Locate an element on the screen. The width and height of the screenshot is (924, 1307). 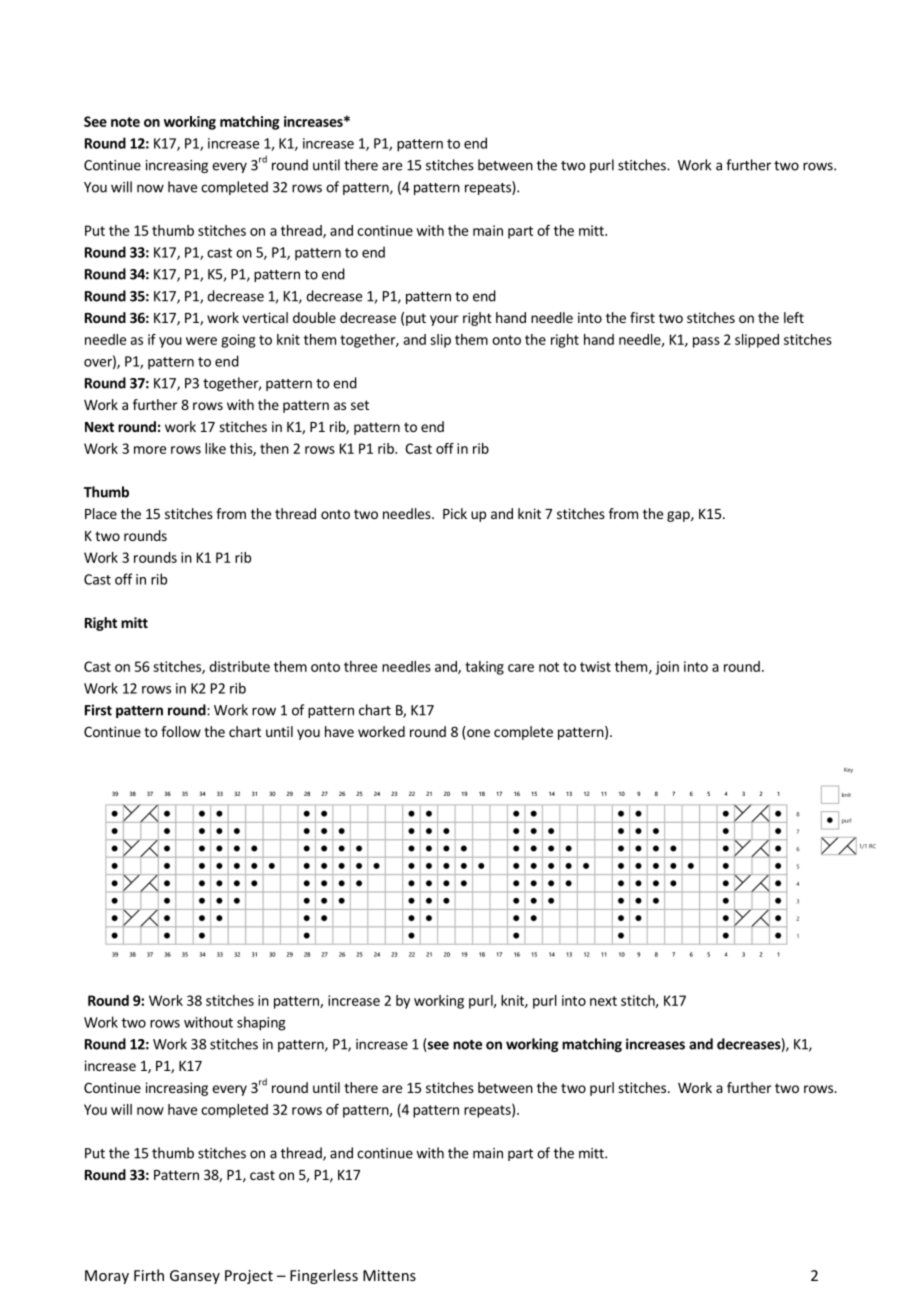
twist is located at coordinates (595, 666).
